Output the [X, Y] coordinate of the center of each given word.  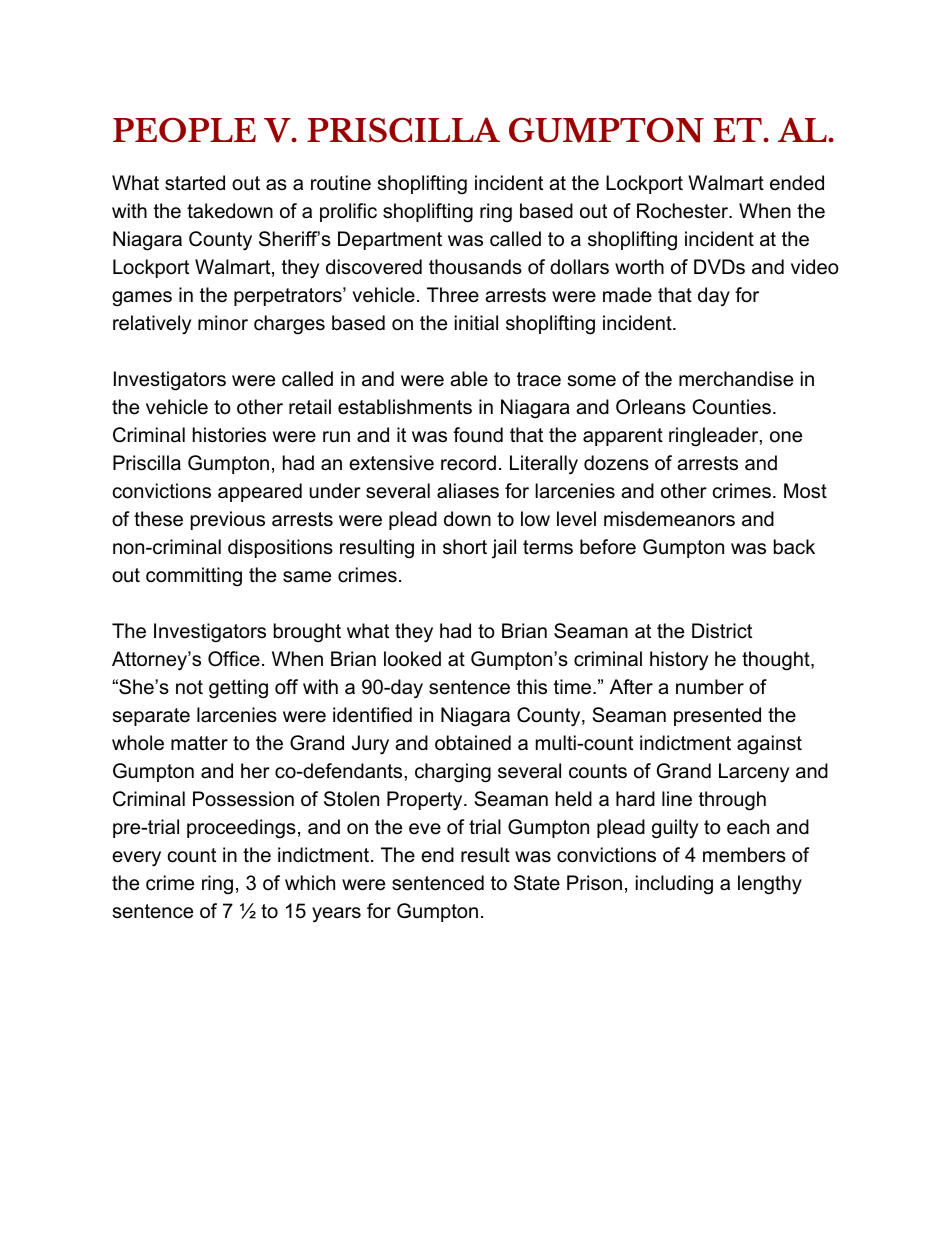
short [465, 547]
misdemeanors [669, 519]
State [537, 883]
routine [341, 183]
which [310, 883]
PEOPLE [184, 130]
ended [797, 183]
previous [228, 520]
